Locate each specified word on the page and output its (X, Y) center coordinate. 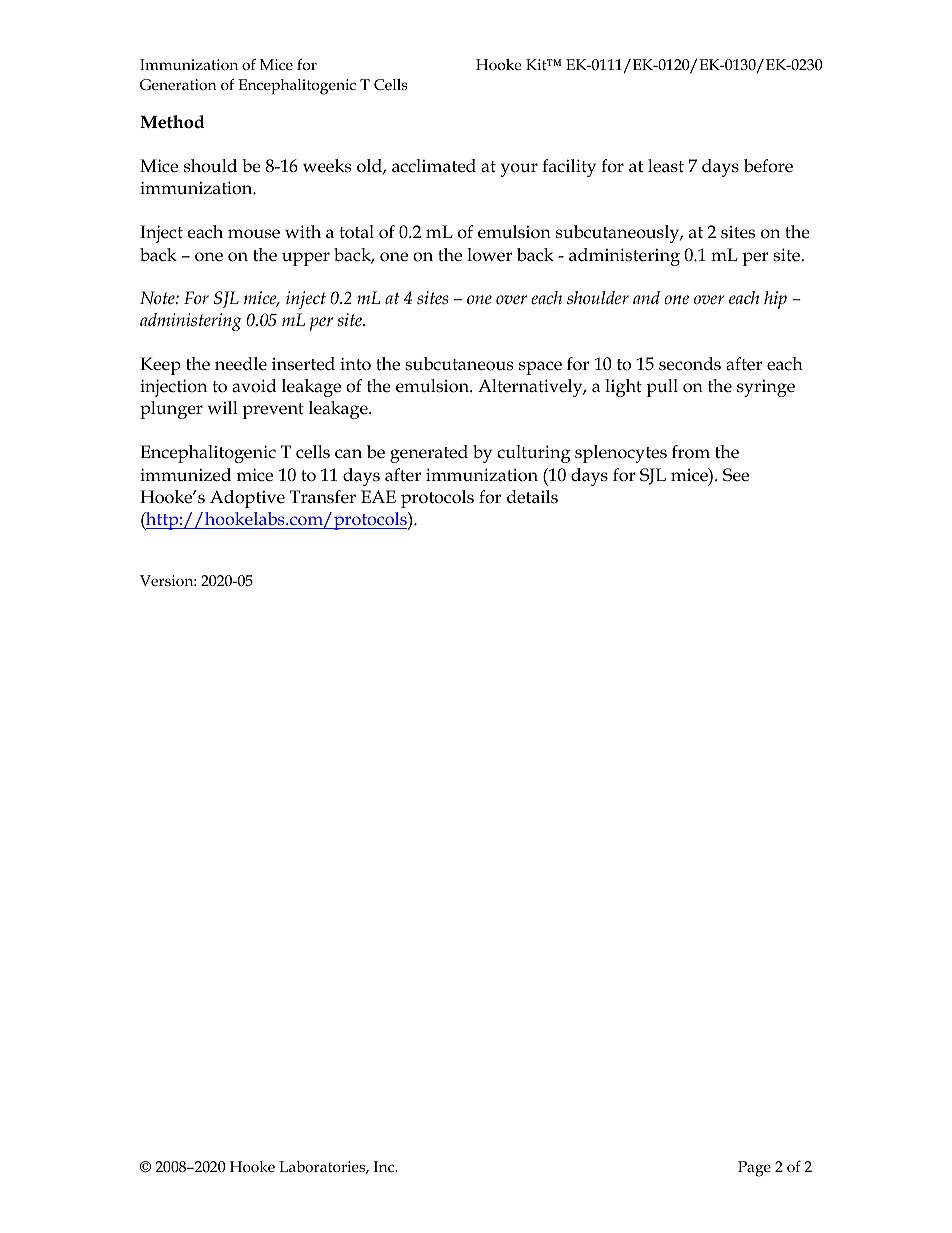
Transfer (323, 497)
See (736, 475)
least (666, 166)
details (532, 497)
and (646, 297)
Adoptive (247, 499)
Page (754, 1169)
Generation (178, 84)
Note (158, 298)
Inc (385, 1166)
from (691, 452)
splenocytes (621, 454)
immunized (185, 475)
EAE (378, 496)
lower (489, 255)
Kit (537, 64)
